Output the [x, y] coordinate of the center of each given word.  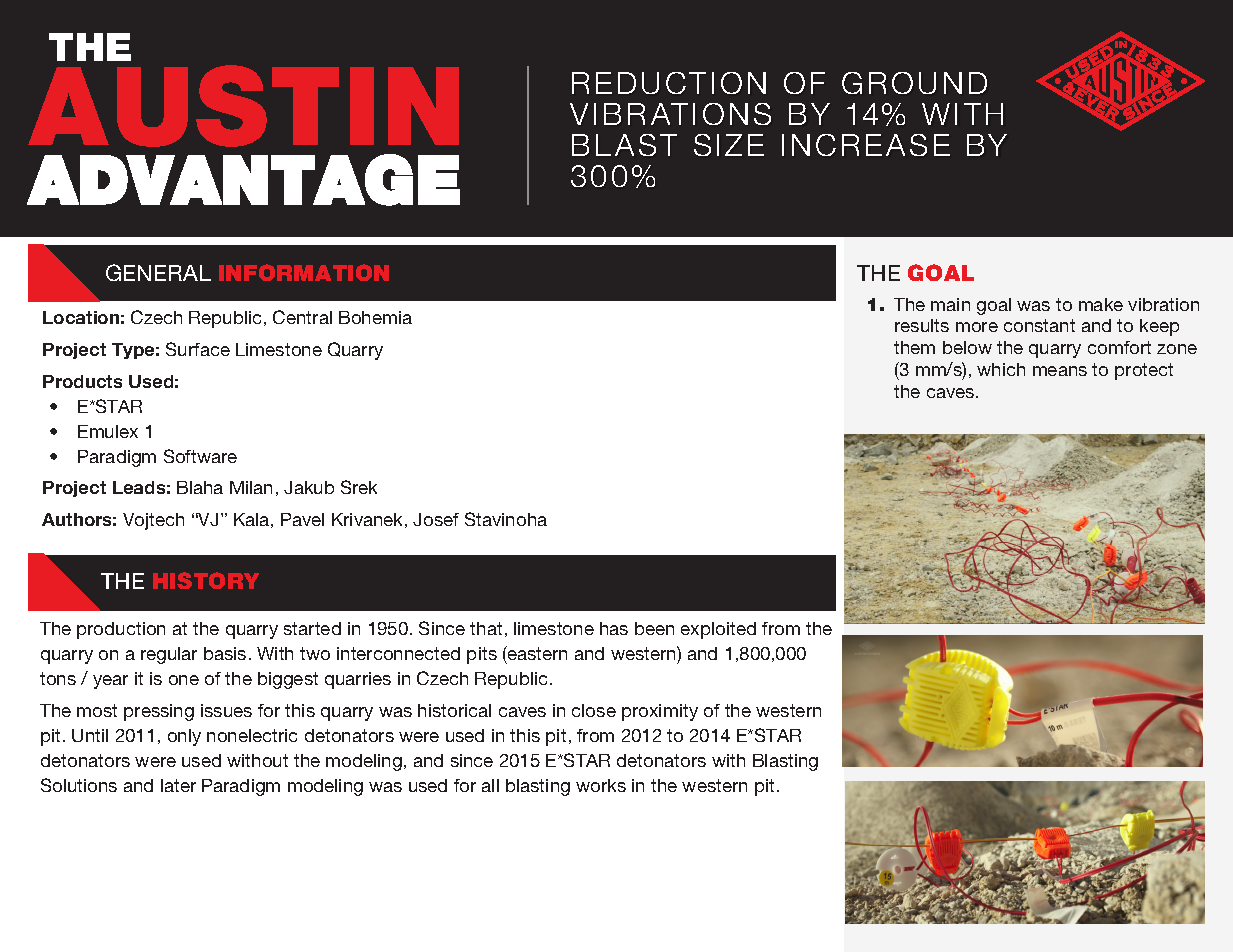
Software [200, 456]
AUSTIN [243, 106]
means [1060, 371]
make [1101, 304]
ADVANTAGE [243, 180]
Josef [436, 519]
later [178, 785]
